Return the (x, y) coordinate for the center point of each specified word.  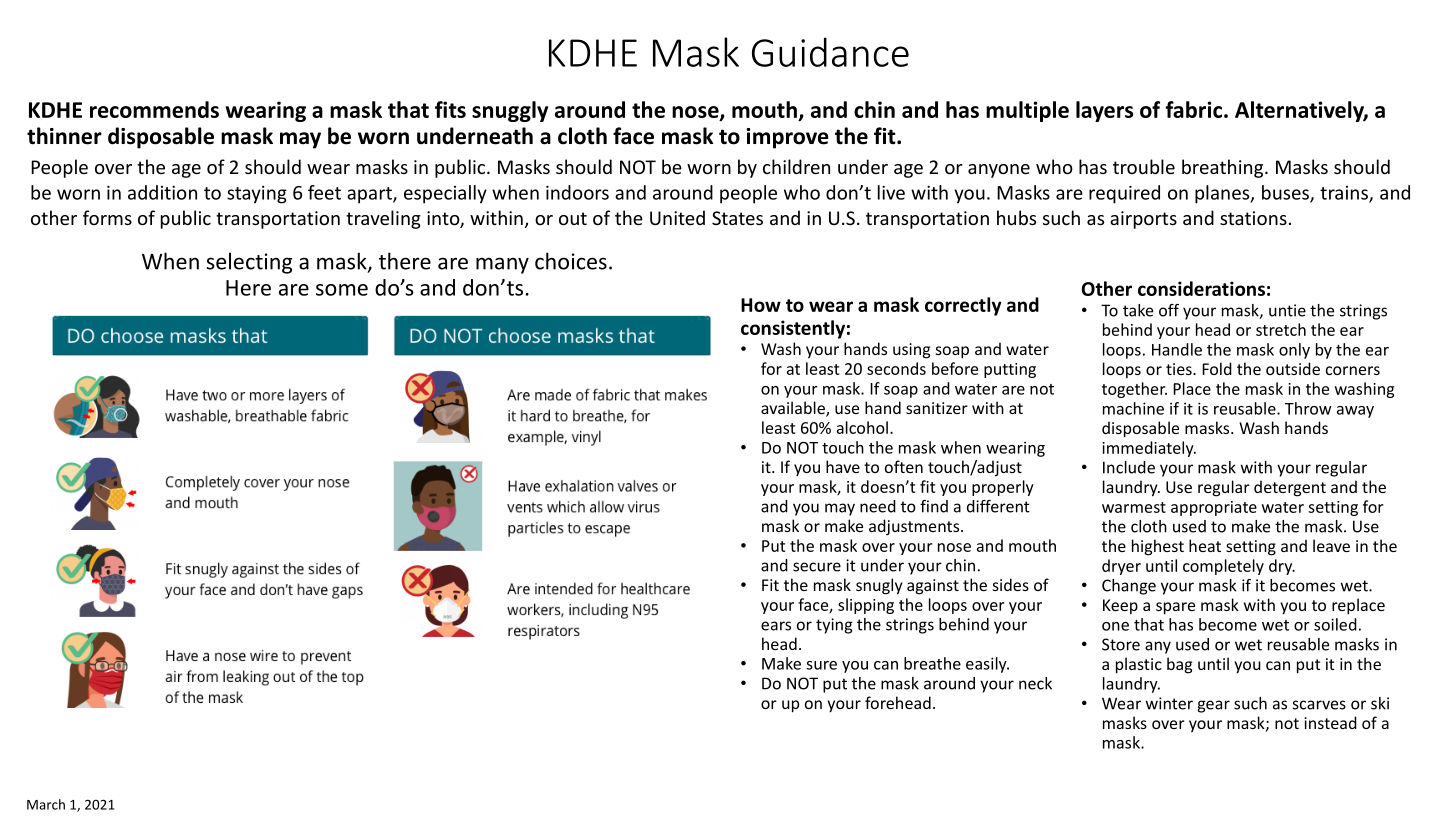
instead (1330, 722)
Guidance (830, 52)
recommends (154, 109)
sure (821, 665)
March (46, 804)
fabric (1194, 109)
